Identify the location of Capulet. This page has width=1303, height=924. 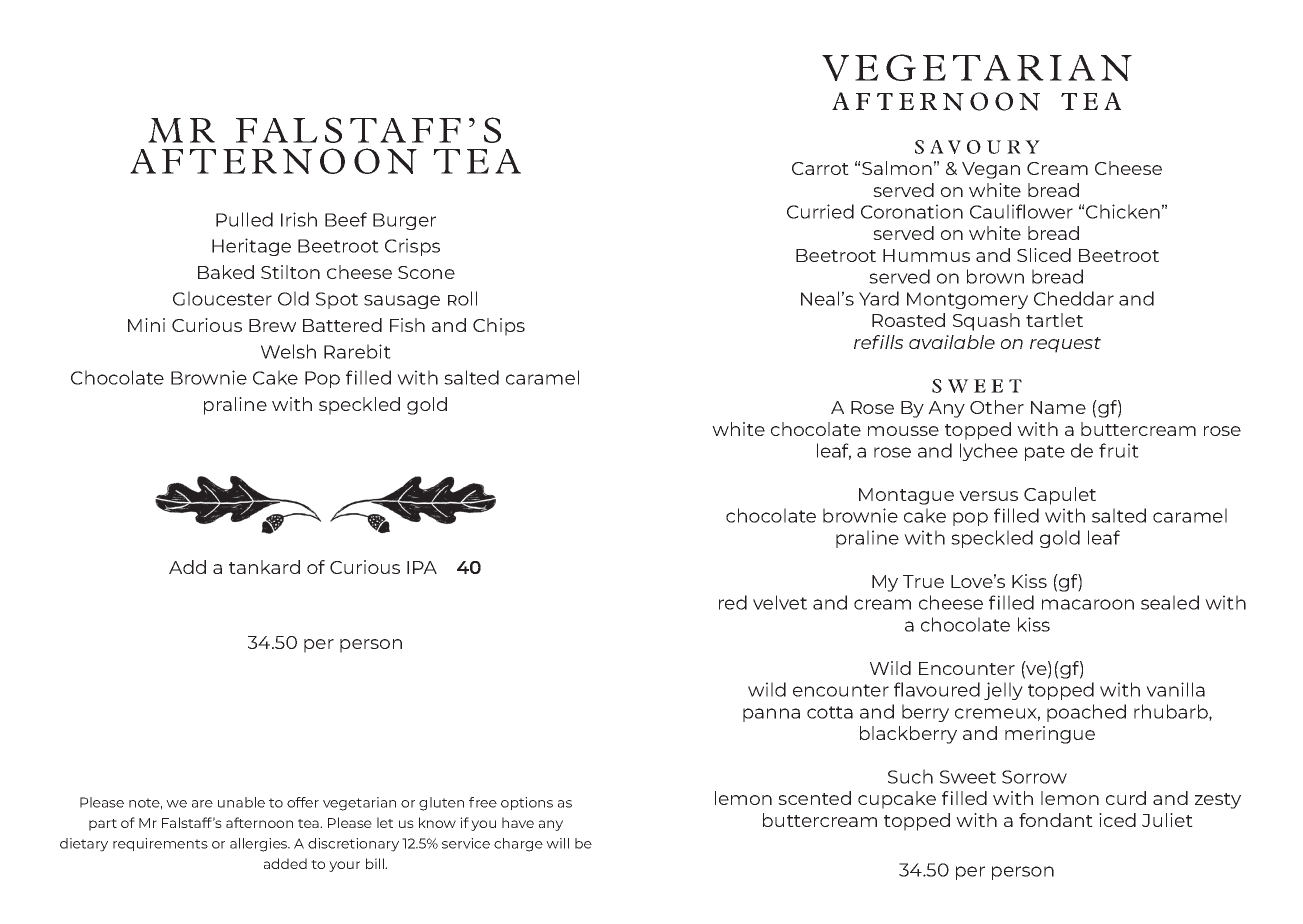
(1060, 496).
